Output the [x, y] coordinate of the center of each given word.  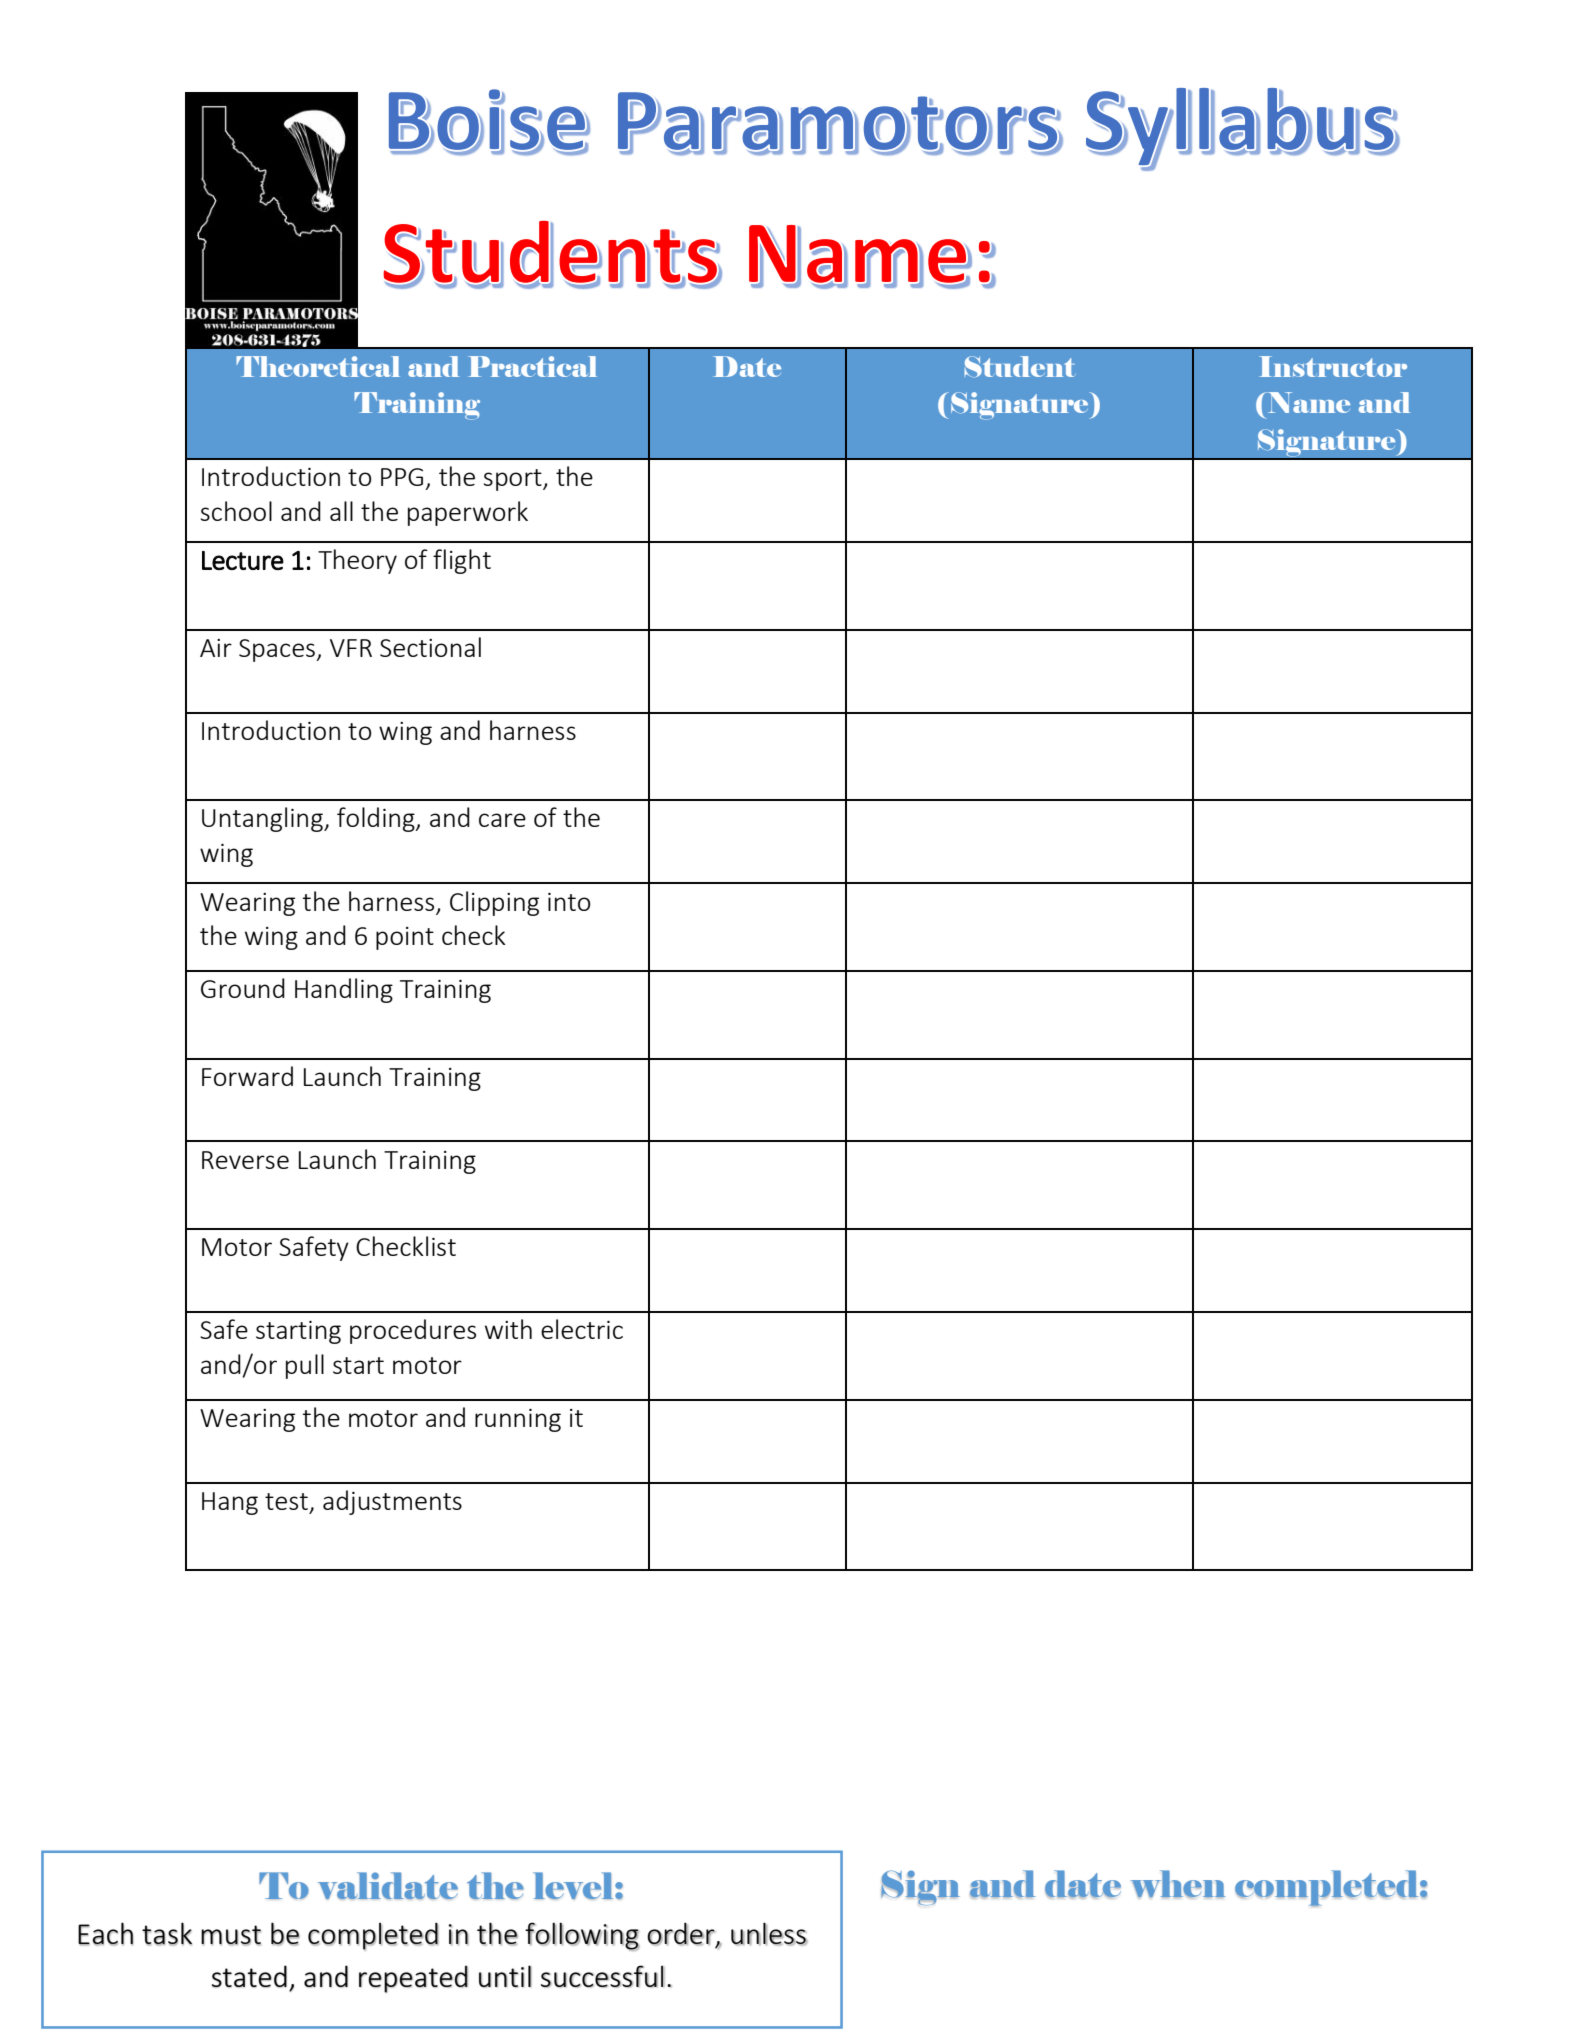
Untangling [263, 819]
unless [769, 1934]
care [502, 820]
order [682, 1934]
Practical [532, 366]
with [508, 1329]
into [569, 902]
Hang [230, 1503]
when [1178, 1884]
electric [582, 1329]
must [231, 1935]
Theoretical [318, 366]
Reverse [245, 1160]
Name [1307, 402]
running [518, 1420]
